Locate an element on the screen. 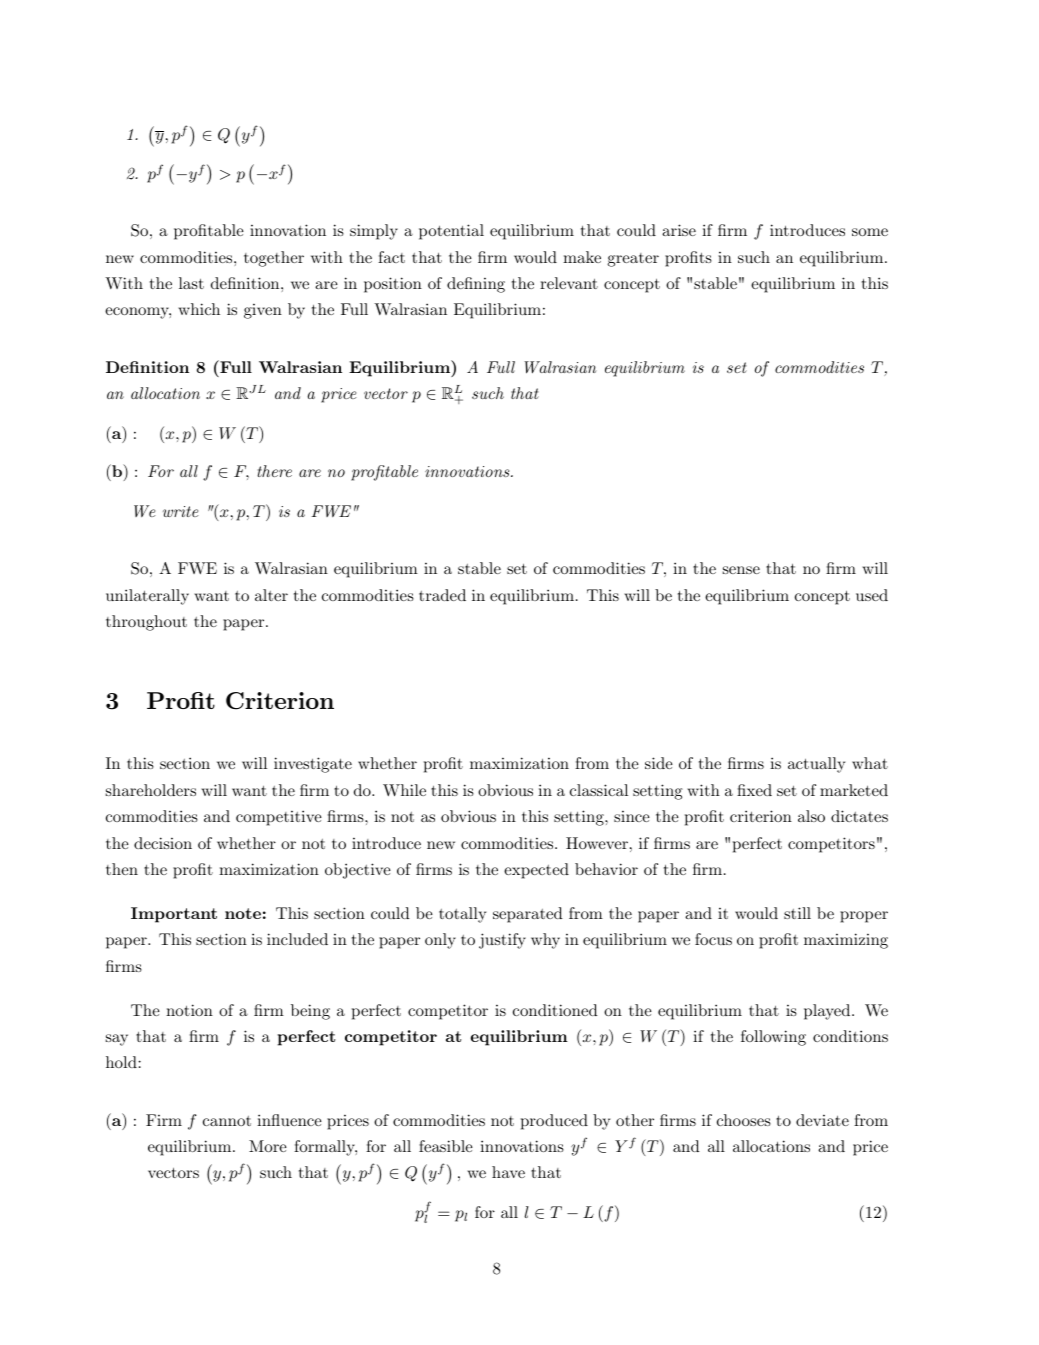 Image resolution: width=1039 pixels, height=1345 pixels. cannot is located at coordinates (227, 1121).
